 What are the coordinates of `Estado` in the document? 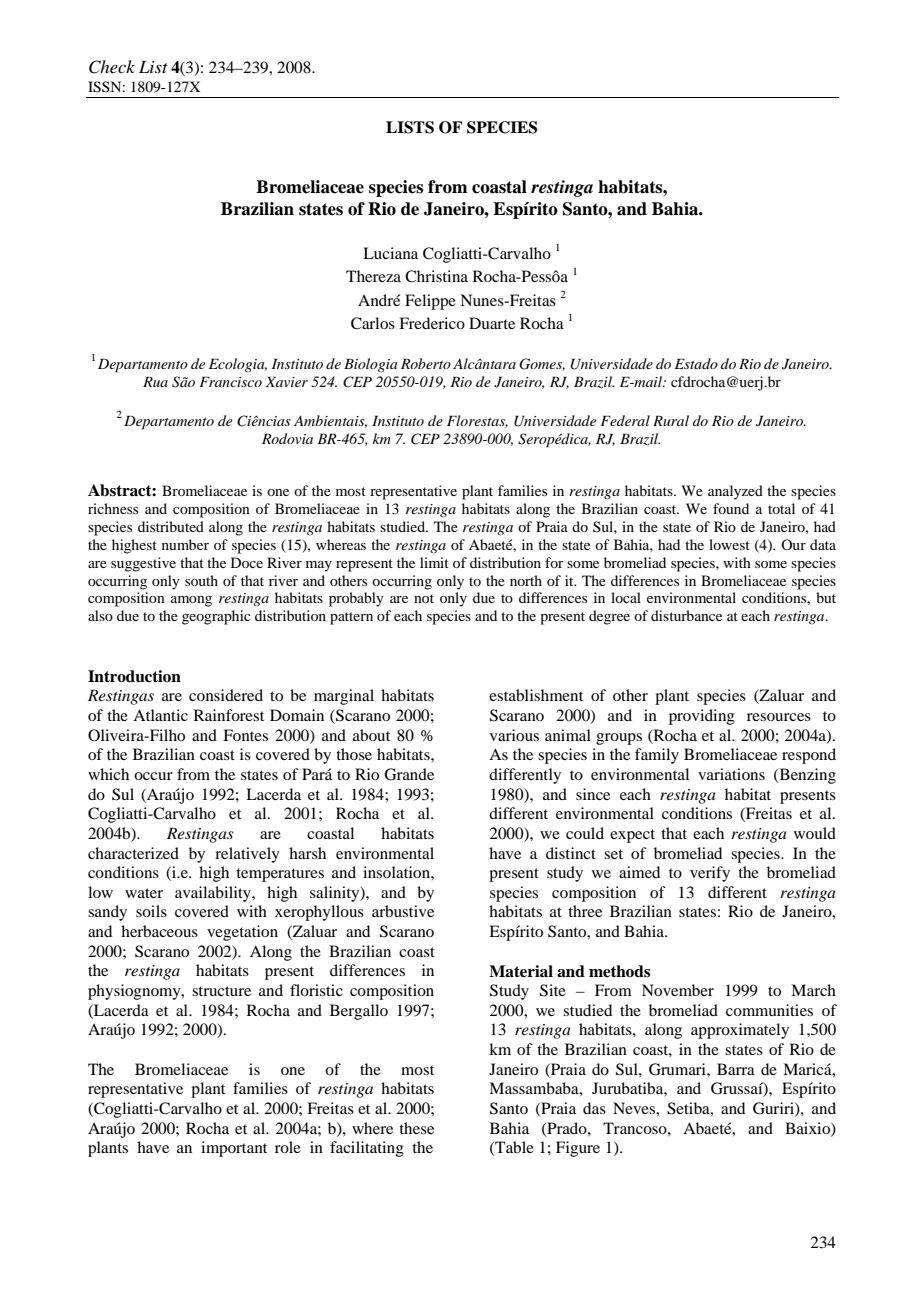 It's located at (696, 363).
